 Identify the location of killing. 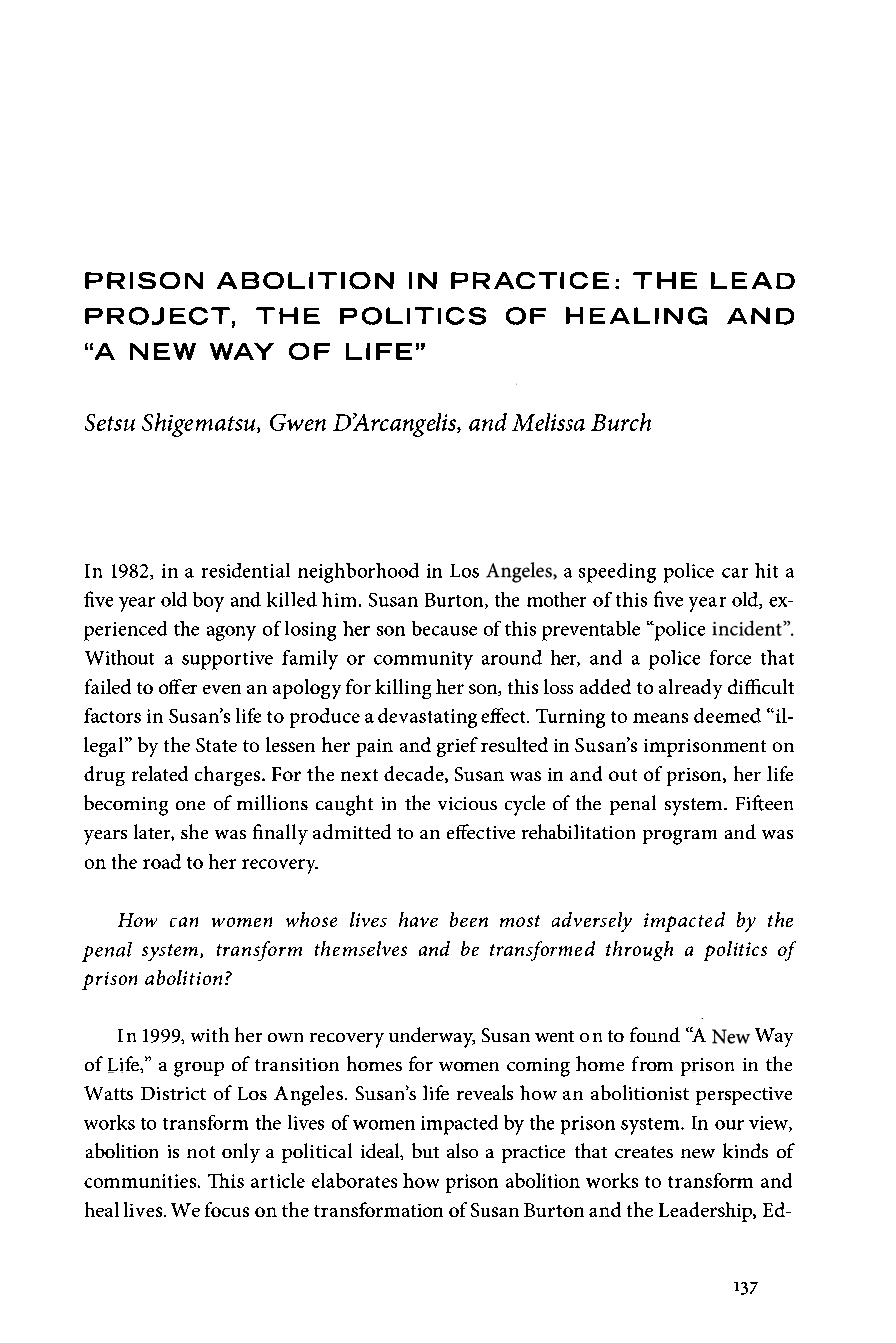
(403, 689).
